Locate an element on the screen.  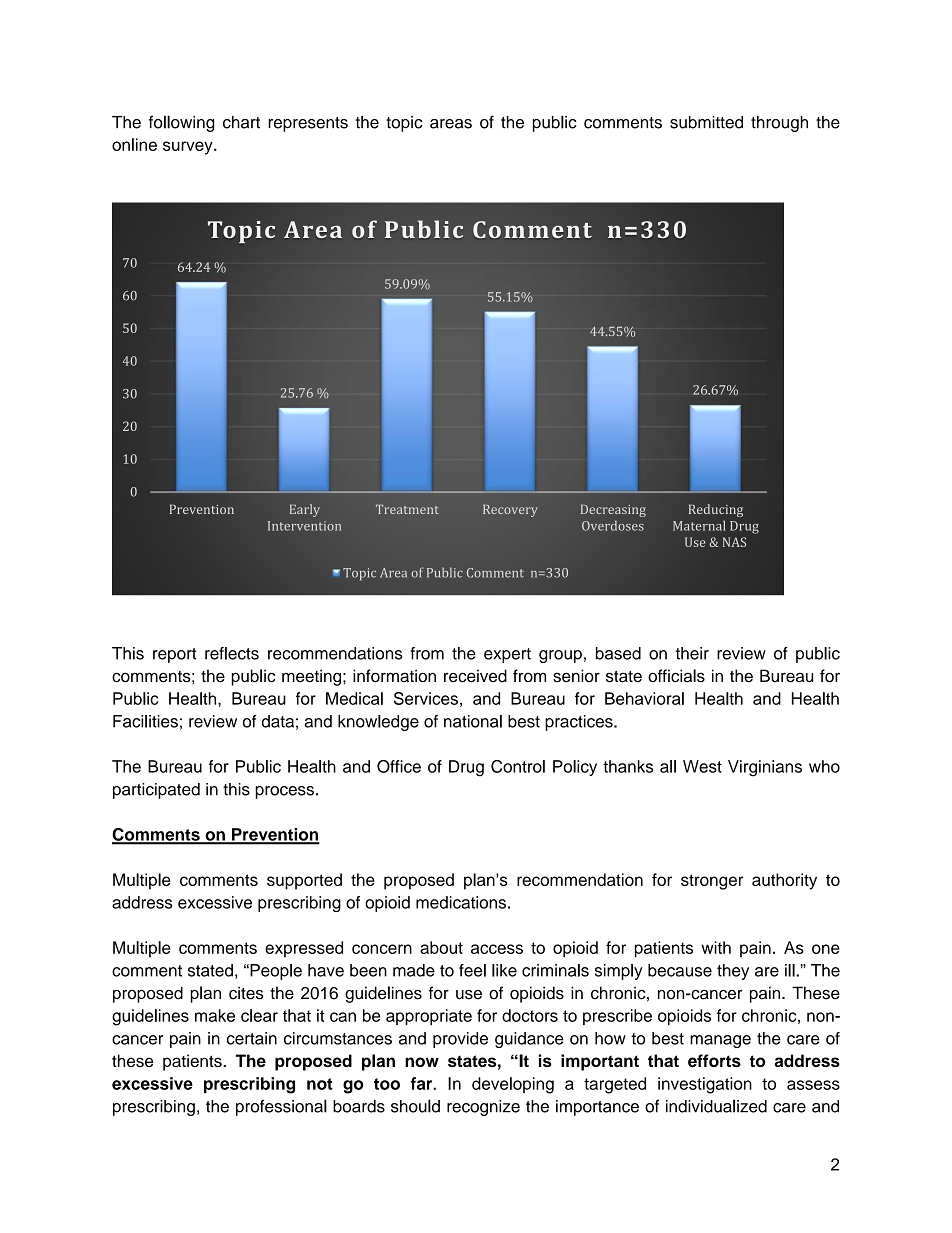
Virginians is located at coordinates (765, 768).
